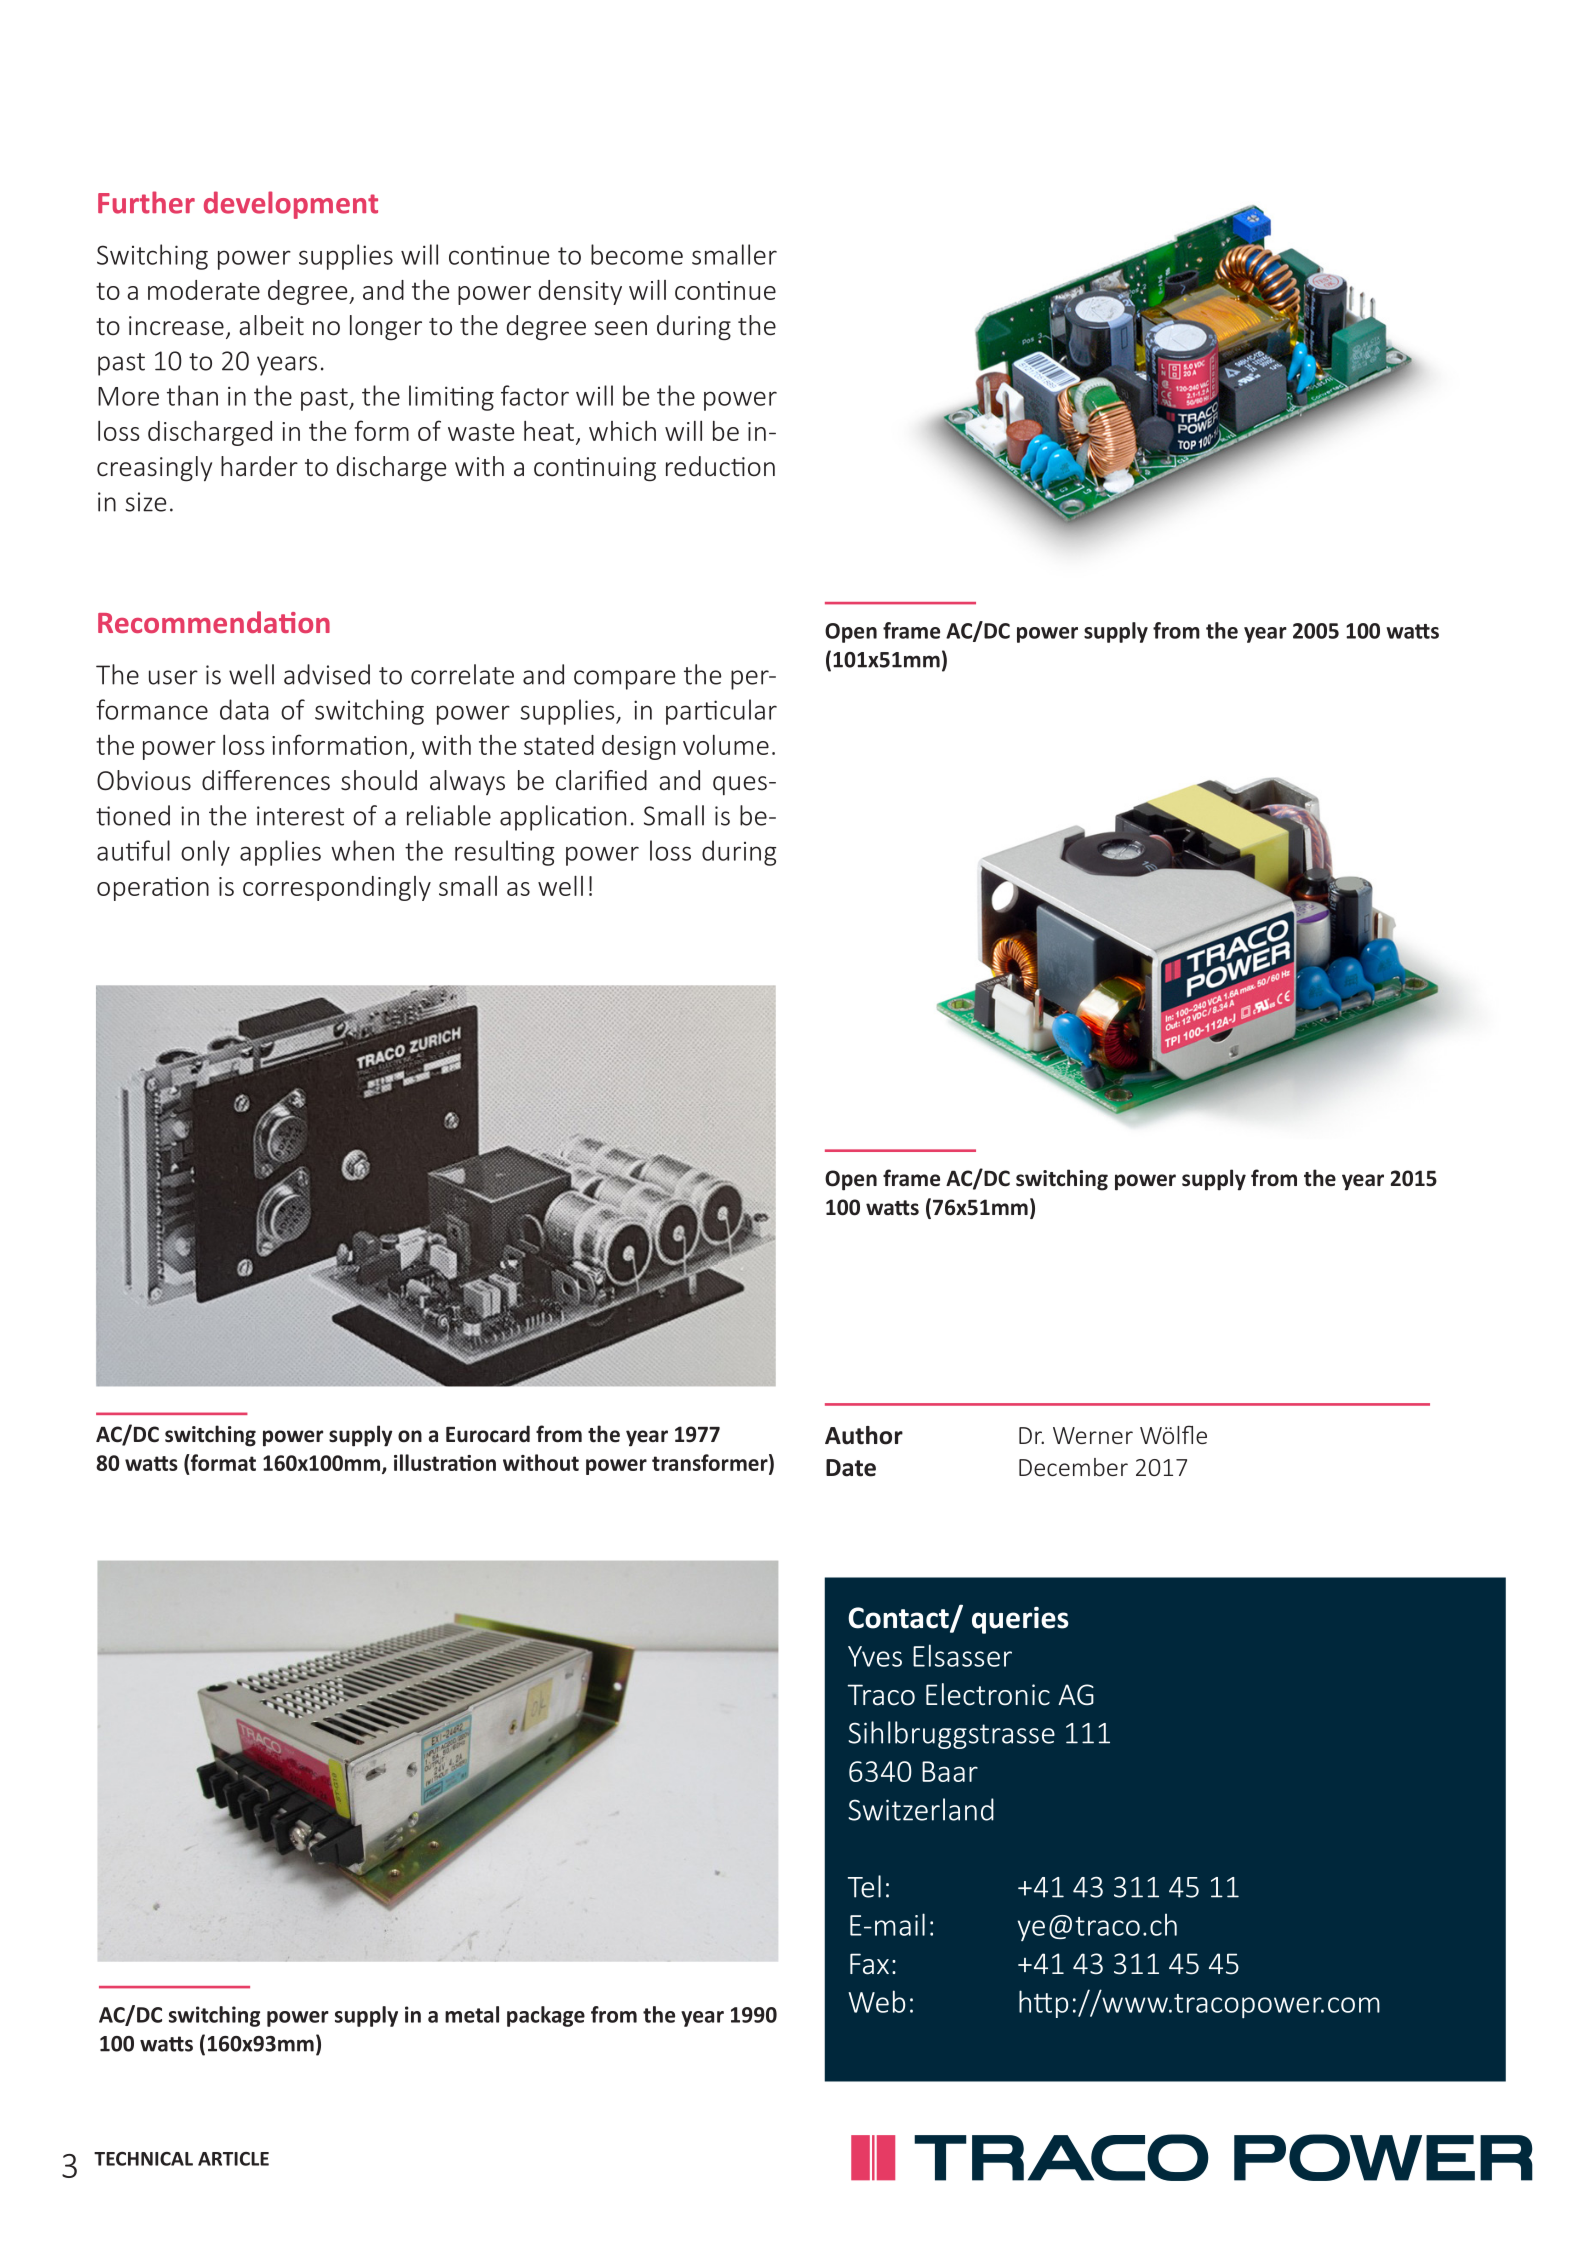 This screenshot has width=1589, height=2248. I want to click on become, so click(637, 254).
